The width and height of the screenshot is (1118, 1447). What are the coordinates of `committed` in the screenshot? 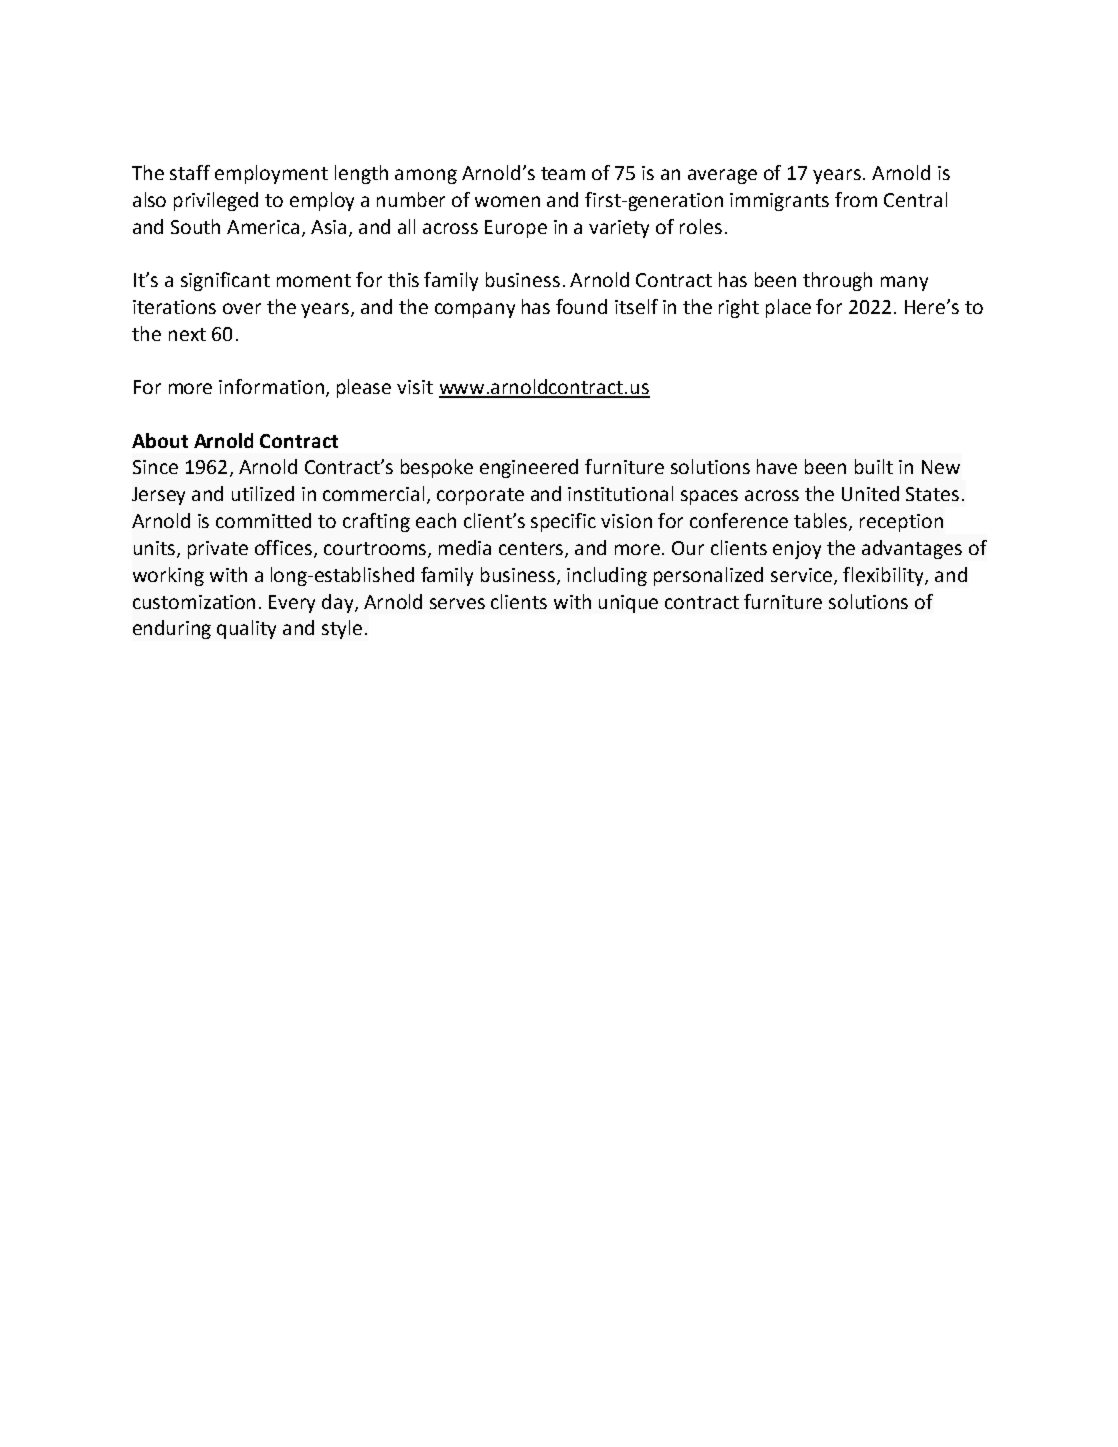 It's located at (263, 520).
